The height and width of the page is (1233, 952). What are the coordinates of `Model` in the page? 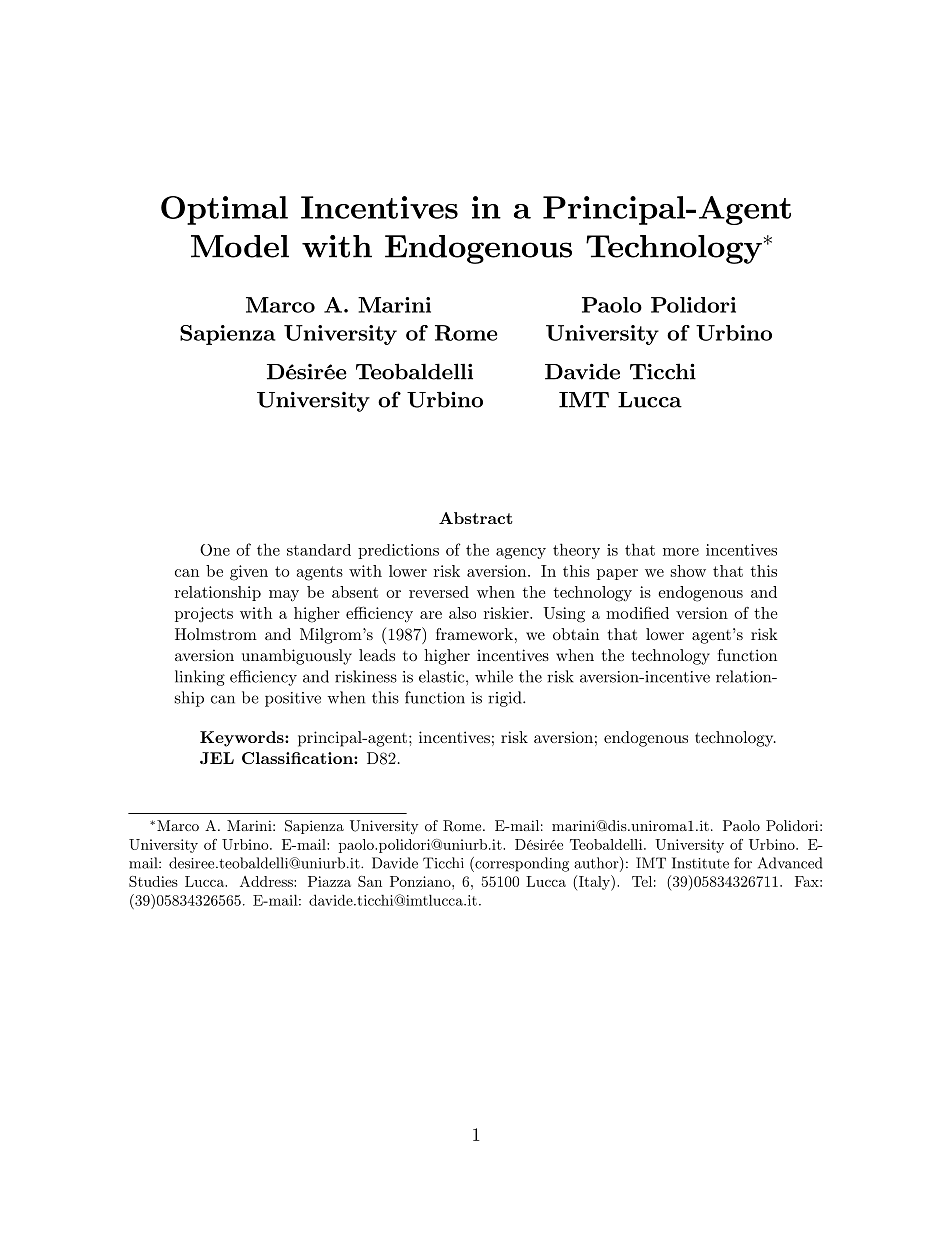 It's located at (240, 246).
